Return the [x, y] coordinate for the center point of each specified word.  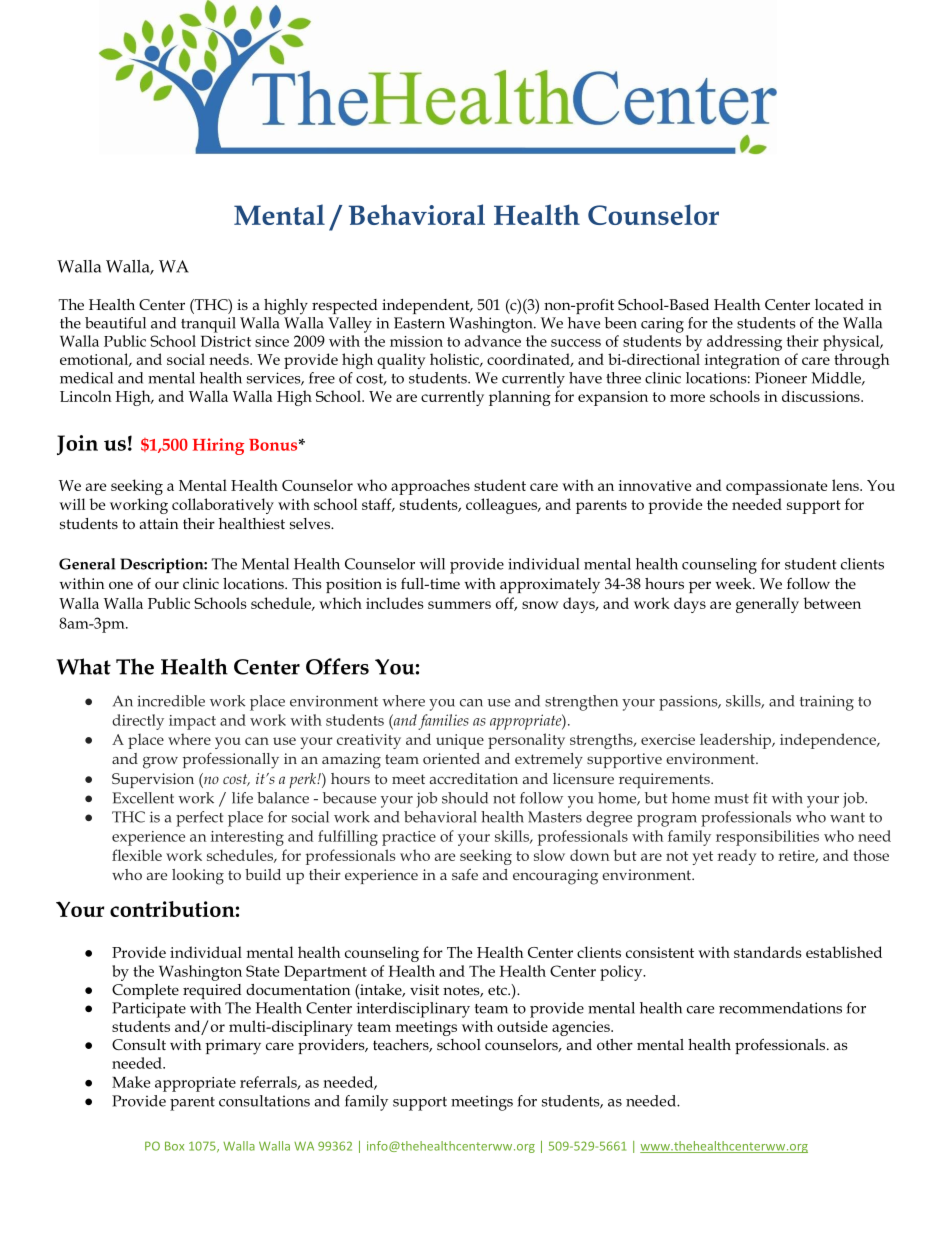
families [443, 722]
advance [493, 341]
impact [192, 722]
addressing [744, 343]
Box [174, 1146]
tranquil [208, 325]
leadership [737, 741]
